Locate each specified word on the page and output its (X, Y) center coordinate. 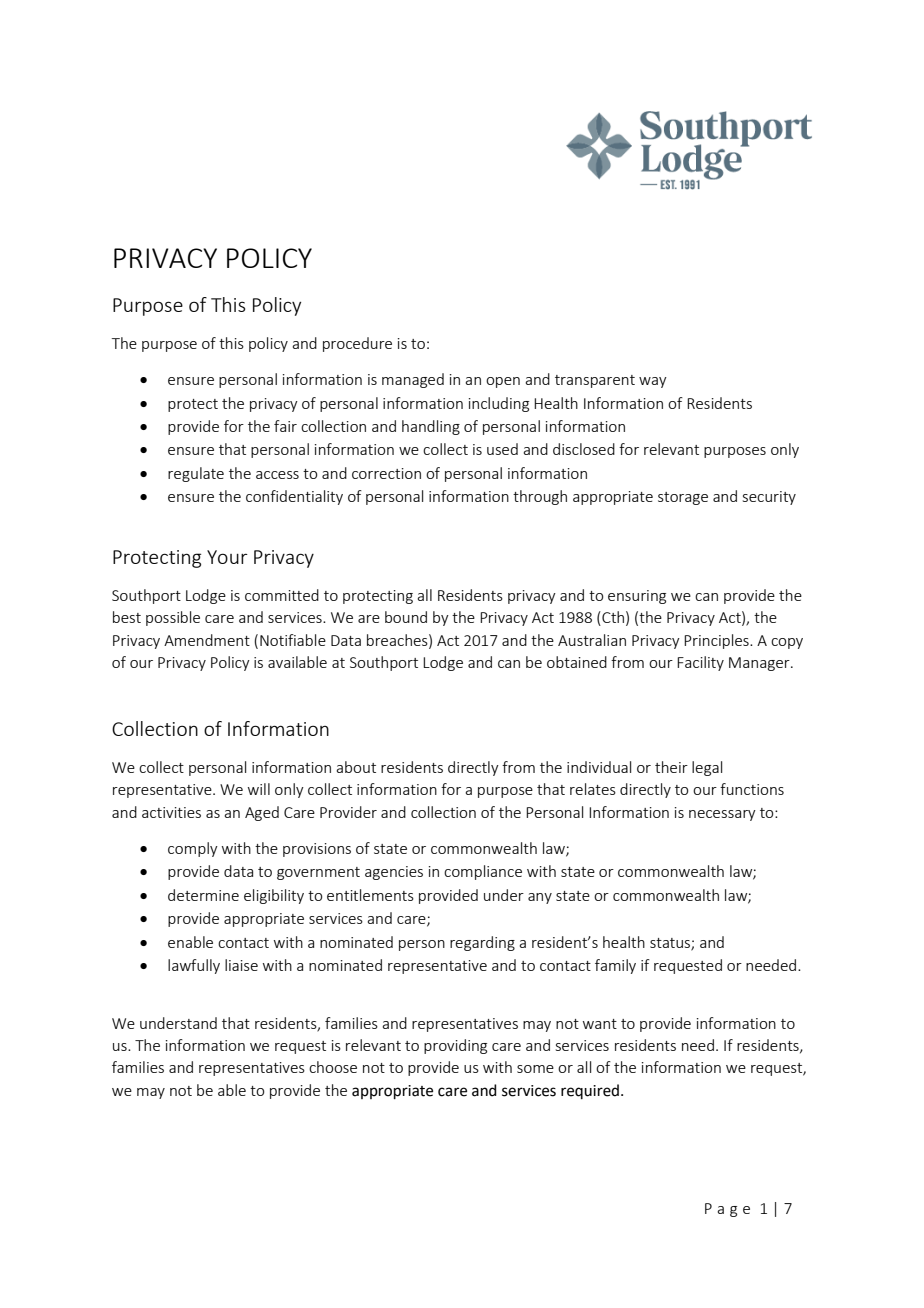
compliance (483, 872)
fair (285, 426)
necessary (722, 815)
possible (173, 618)
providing (455, 1046)
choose (333, 1067)
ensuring (637, 597)
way (653, 382)
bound (406, 617)
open (503, 382)
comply (193, 849)
